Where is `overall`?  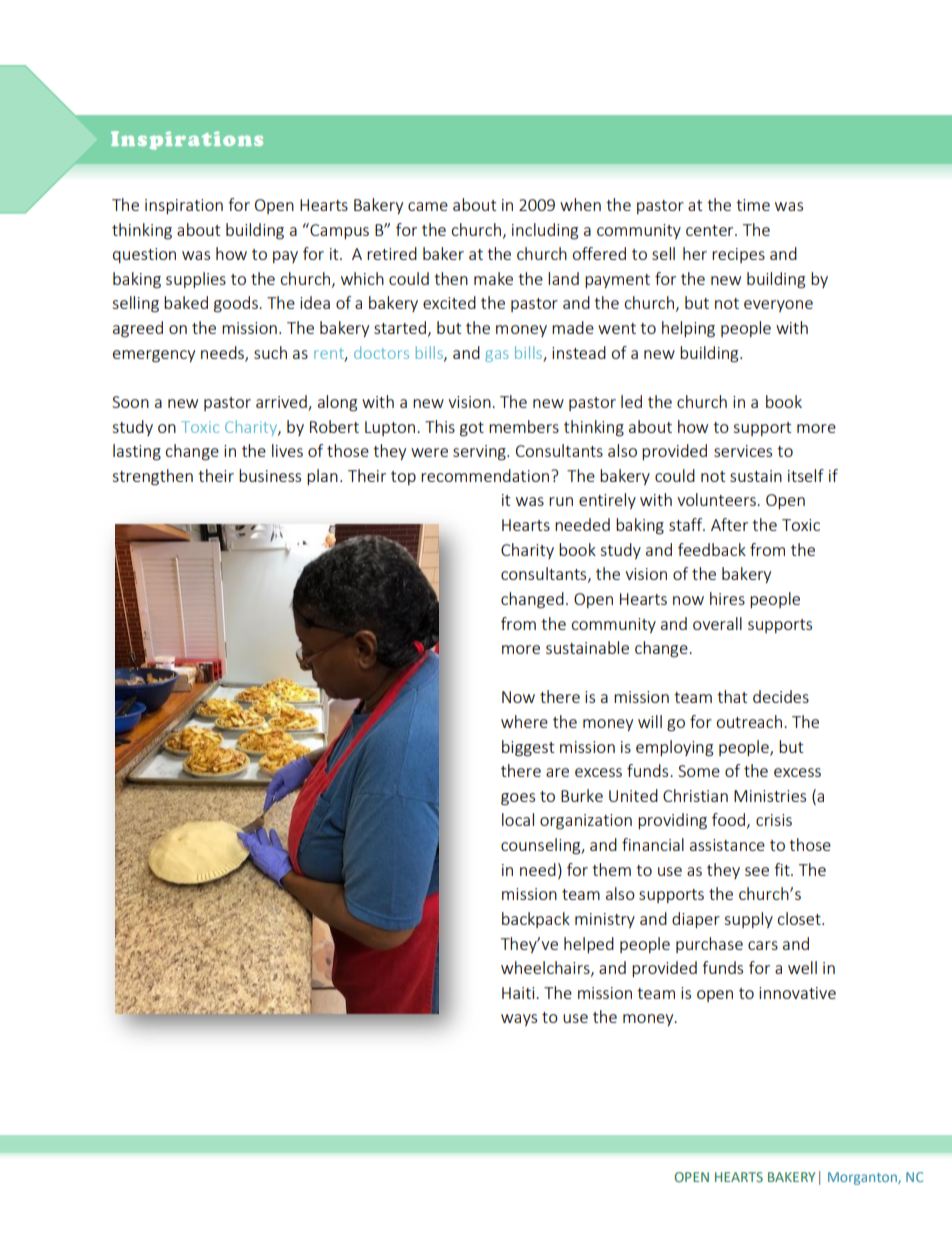 overall is located at coordinates (717, 623).
